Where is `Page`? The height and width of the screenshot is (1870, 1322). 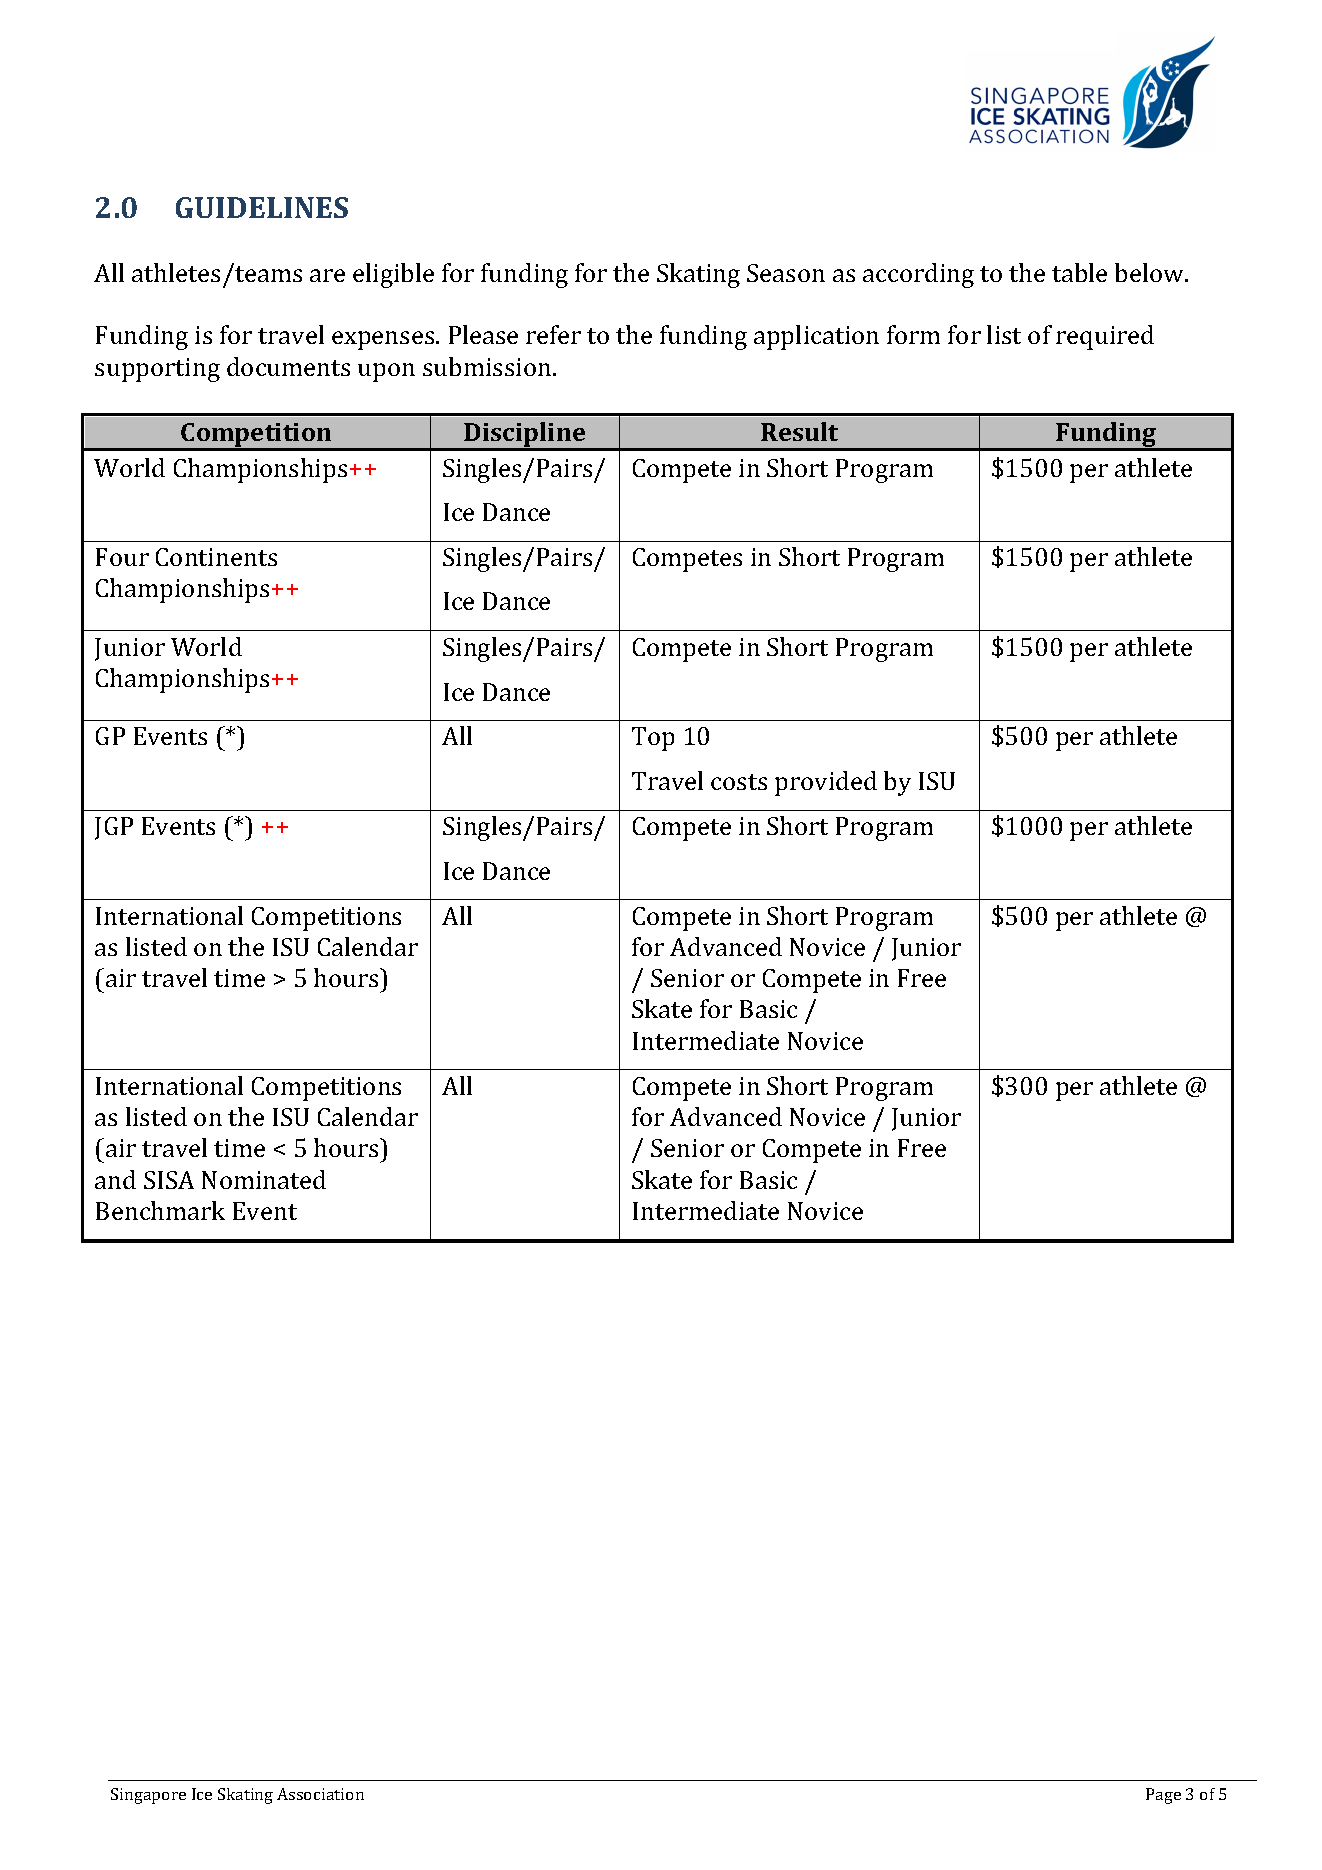 Page is located at coordinates (1163, 1796).
